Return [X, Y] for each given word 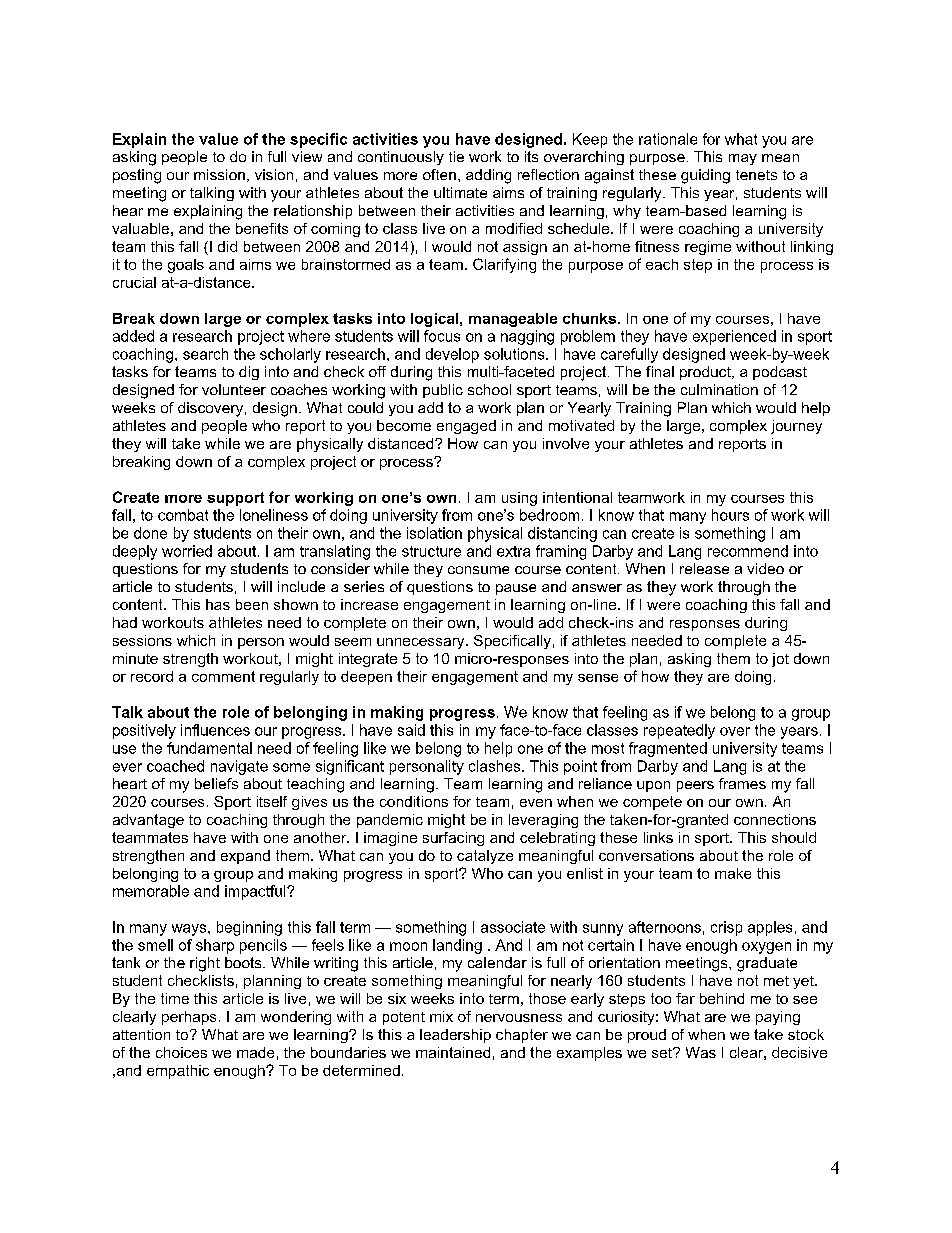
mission [219, 174]
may [743, 159]
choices [181, 1052]
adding [488, 176]
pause [516, 589]
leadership [455, 1036]
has [218, 604]
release [704, 568]
